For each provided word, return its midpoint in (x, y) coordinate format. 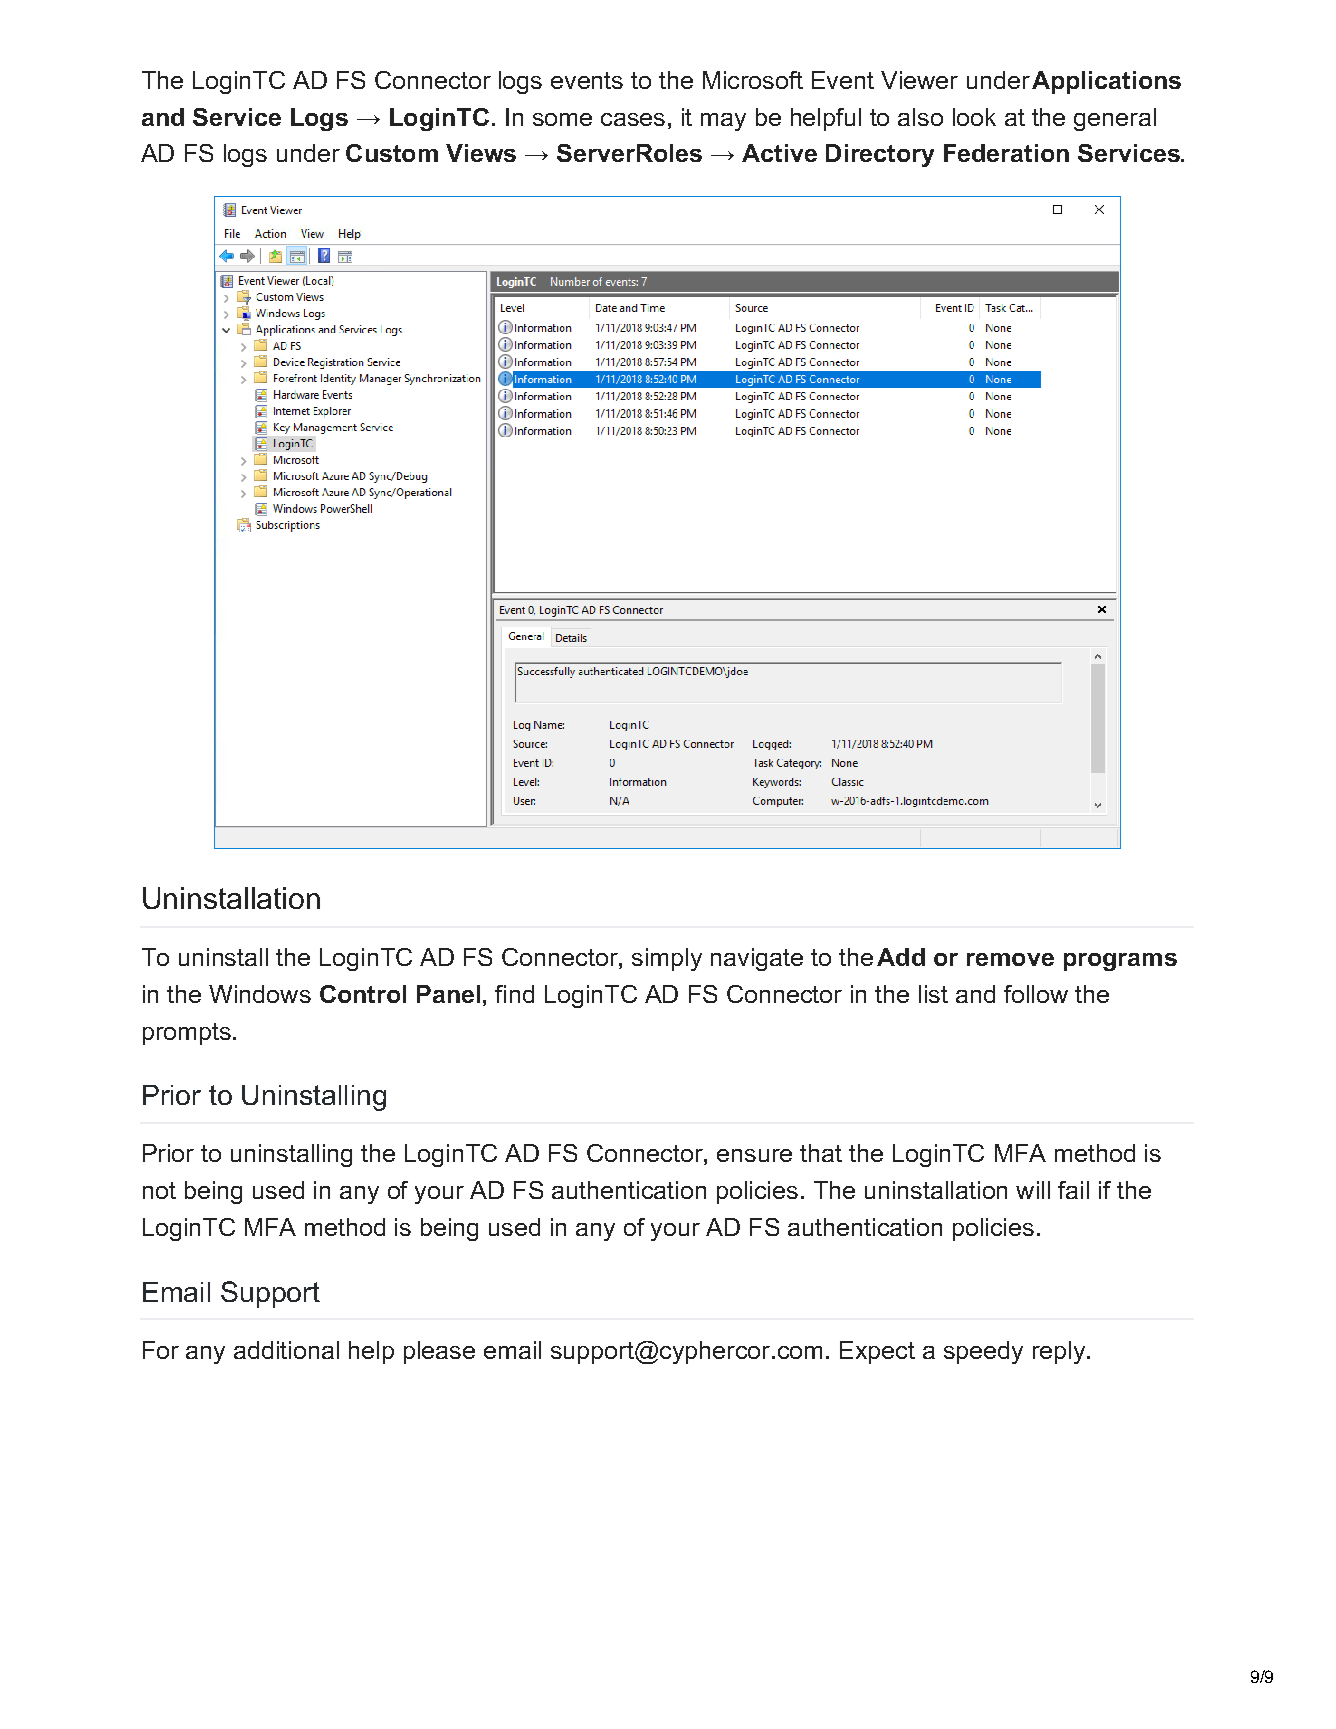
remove (1010, 959)
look (974, 117)
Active (779, 153)
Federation (1006, 153)
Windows (260, 994)
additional (286, 1350)
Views (481, 153)
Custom (392, 153)
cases (633, 119)
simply (667, 959)
